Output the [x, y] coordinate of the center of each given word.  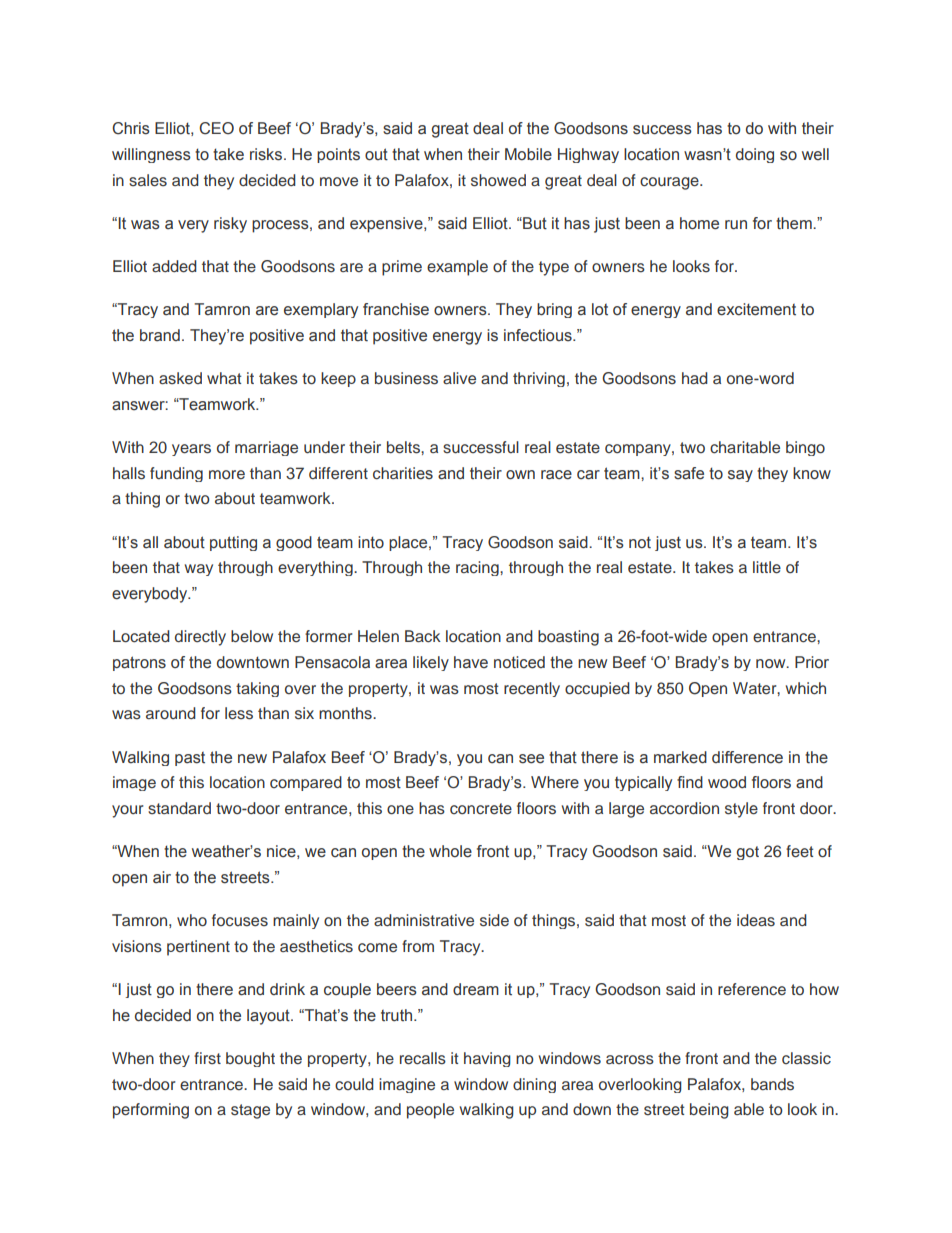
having [487, 1059]
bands [772, 1084]
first [207, 1058]
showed [498, 180]
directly [200, 638]
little [767, 567]
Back [423, 636]
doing [755, 155]
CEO [216, 128]
